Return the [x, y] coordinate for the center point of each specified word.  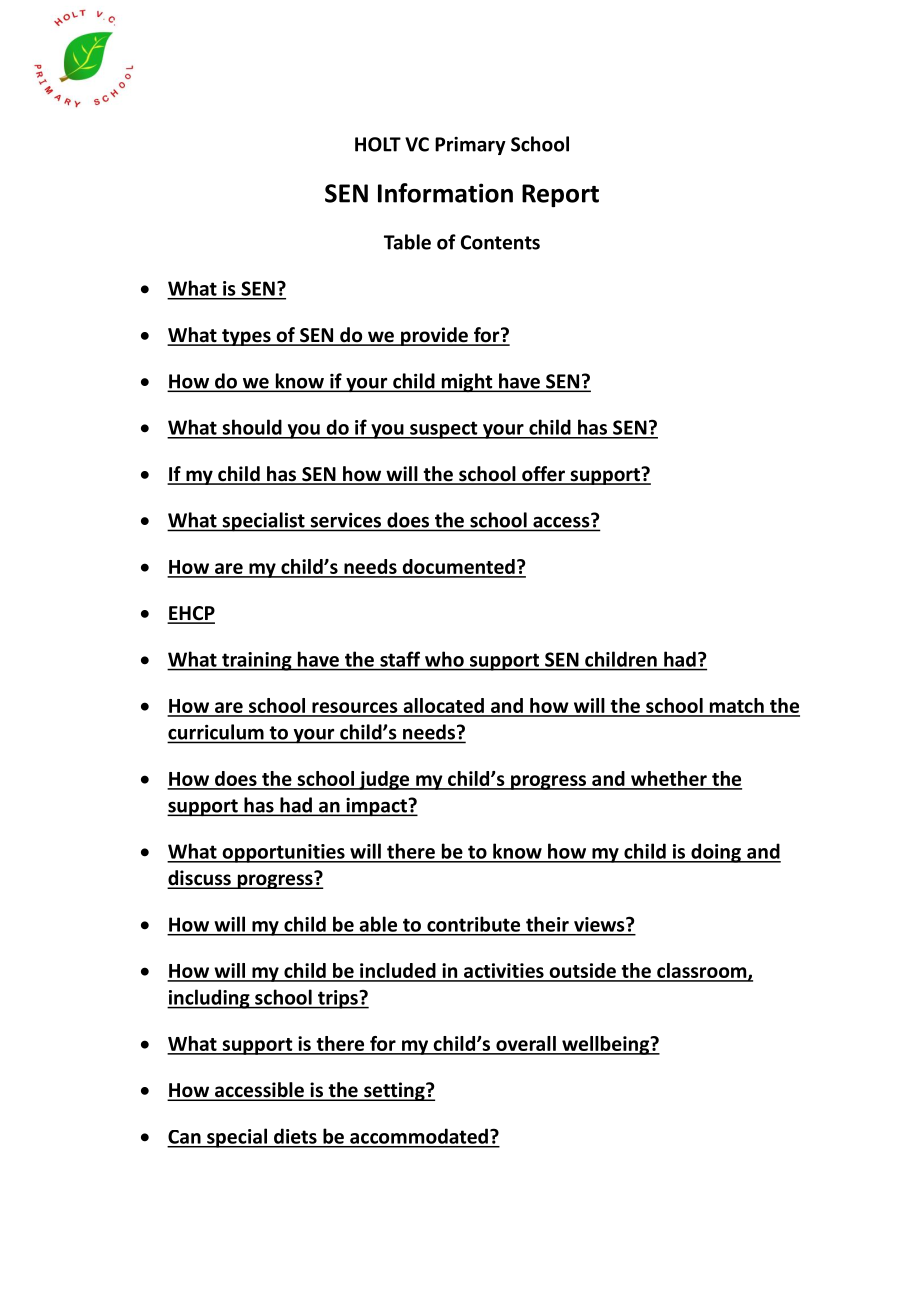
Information [445, 193]
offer [543, 475]
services [346, 520]
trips [338, 999]
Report [560, 196]
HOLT [378, 144]
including [209, 999]
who [444, 659]
